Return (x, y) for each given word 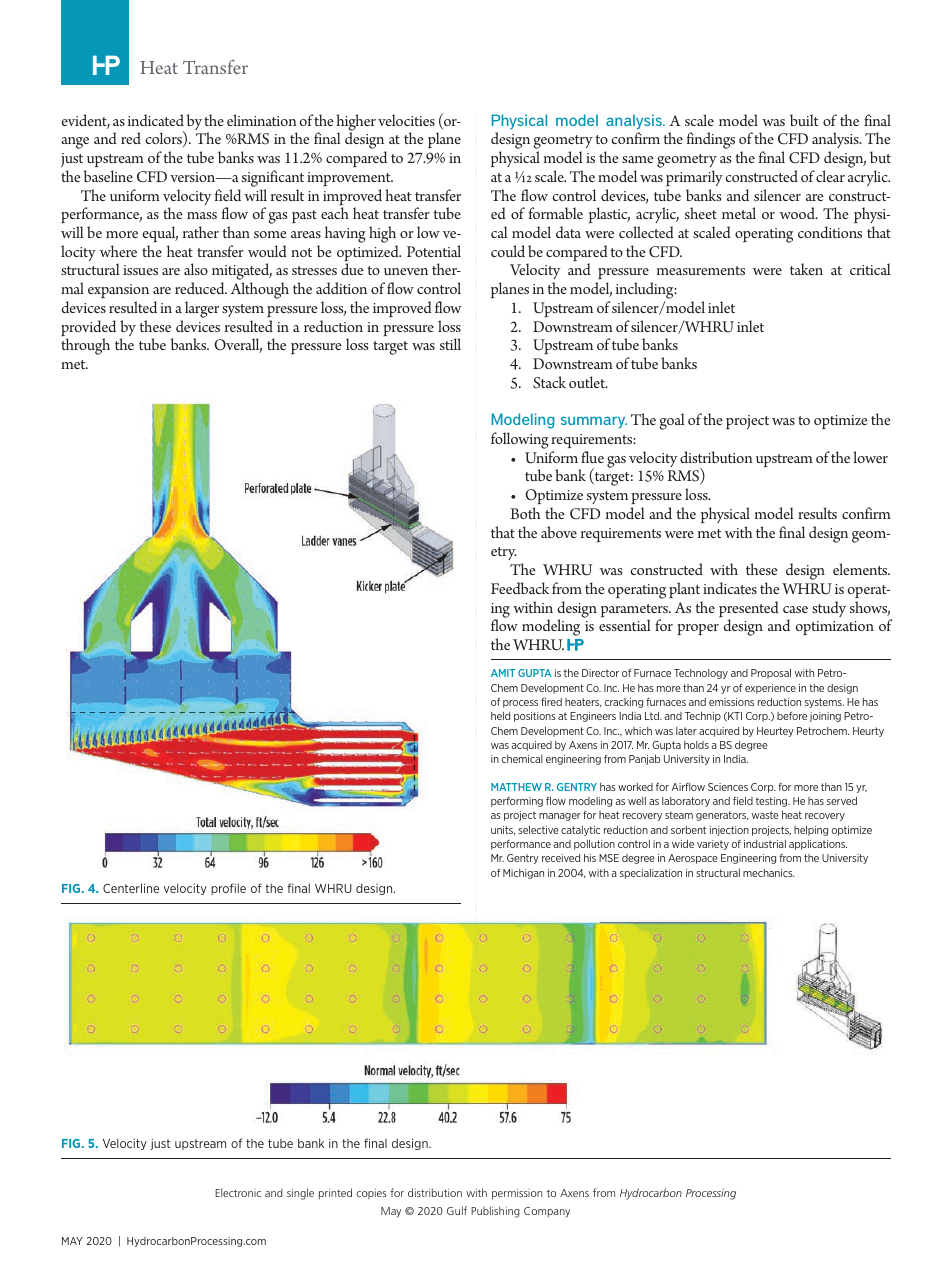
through (85, 346)
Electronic (238, 1192)
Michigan (523, 874)
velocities (406, 120)
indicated (156, 120)
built (804, 120)
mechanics (769, 873)
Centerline (131, 888)
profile (228, 889)
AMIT (503, 673)
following (520, 440)
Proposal (771, 674)
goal (672, 421)
